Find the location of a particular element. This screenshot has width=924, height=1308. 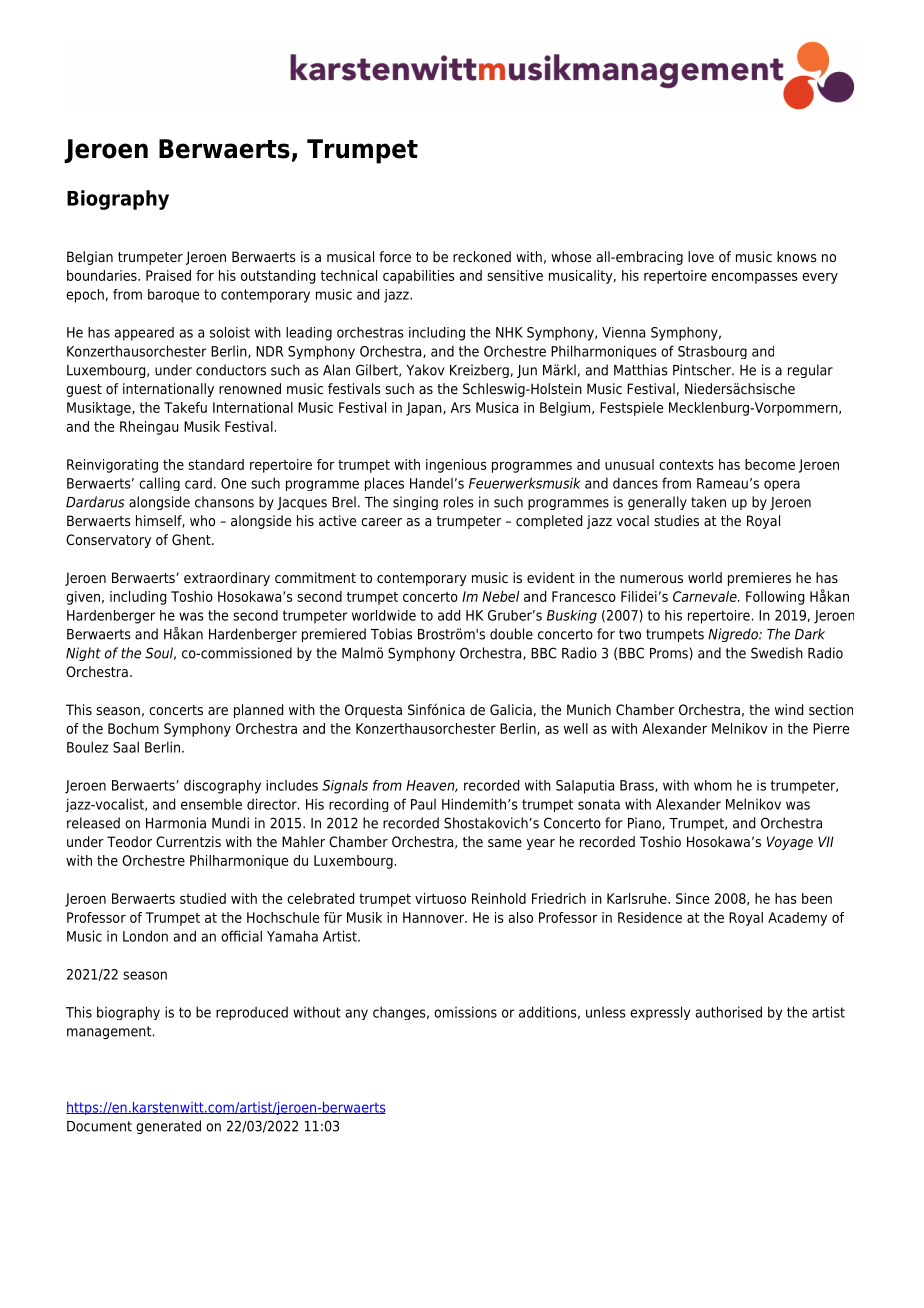

Galicia is located at coordinates (511, 709).
